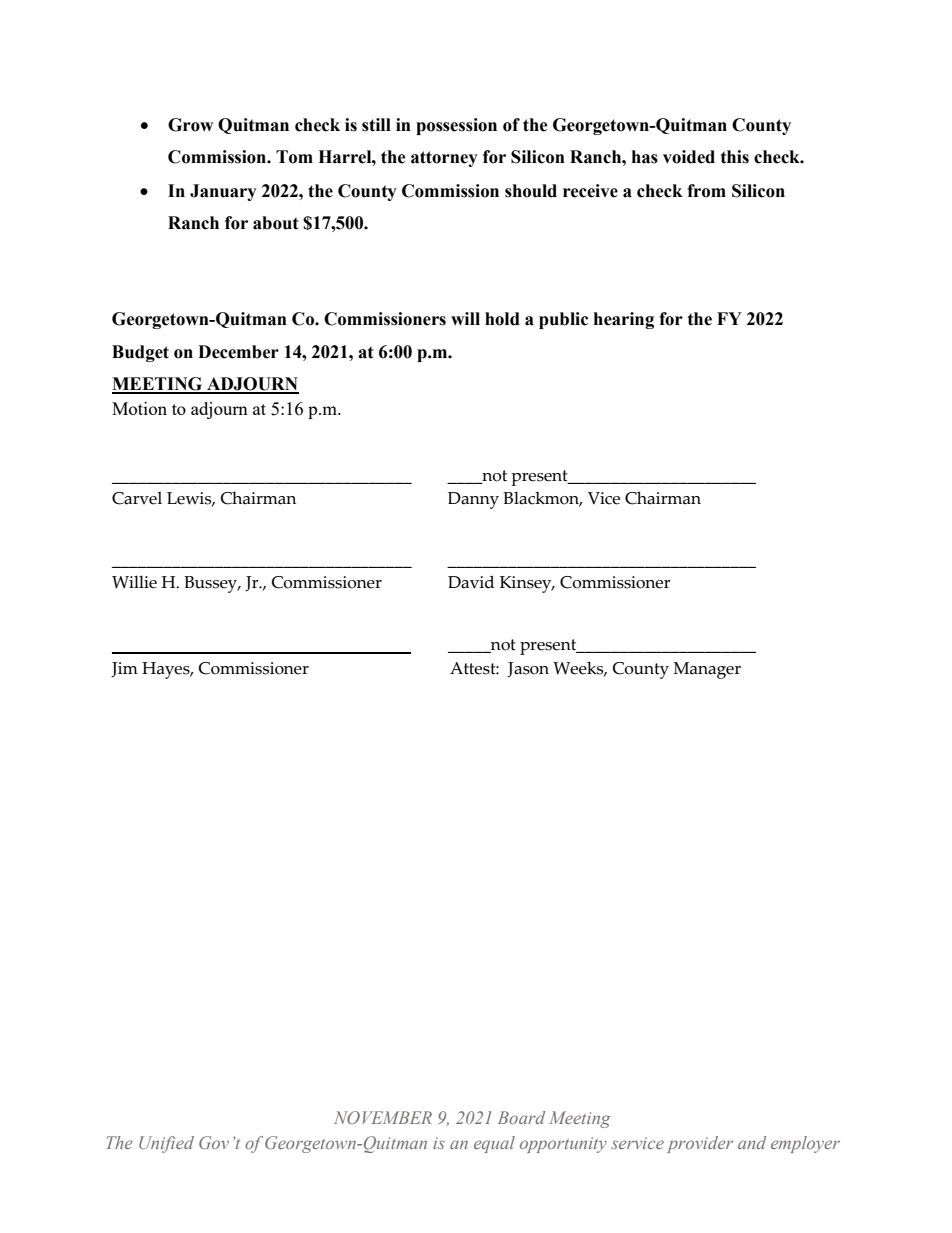  I want to click on Grow, so click(190, 125).
